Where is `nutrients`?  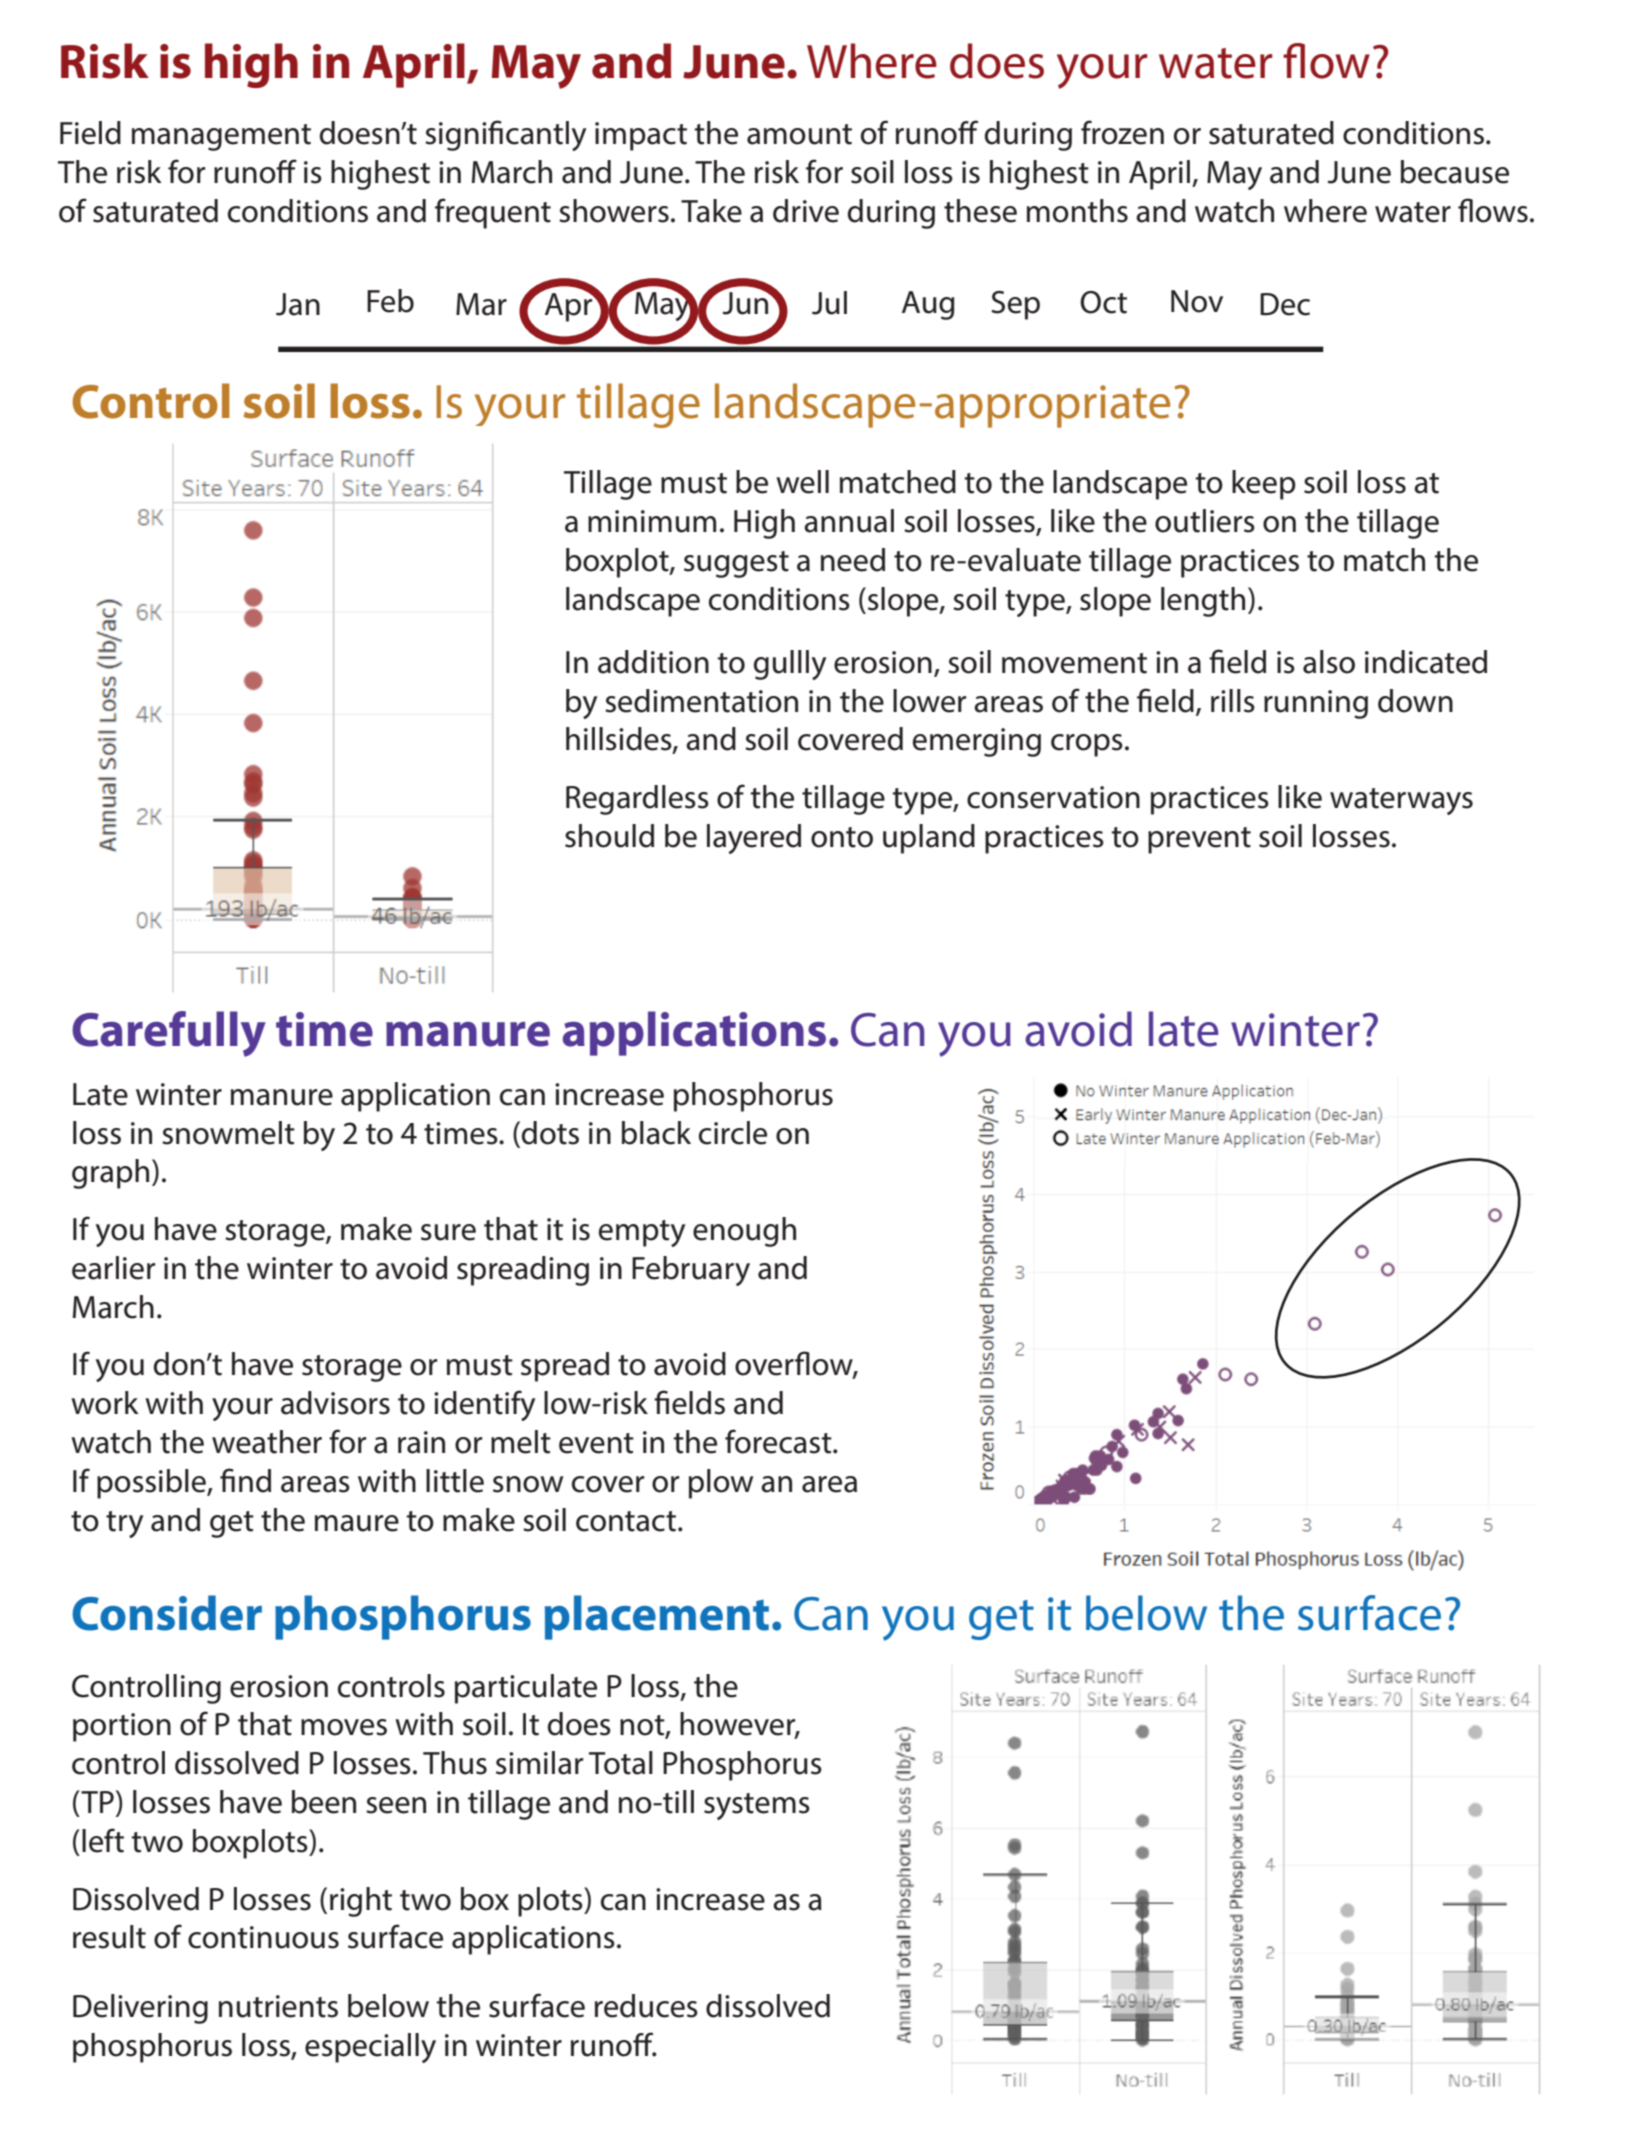
nutrients is located at coordinates (278, 2006).
